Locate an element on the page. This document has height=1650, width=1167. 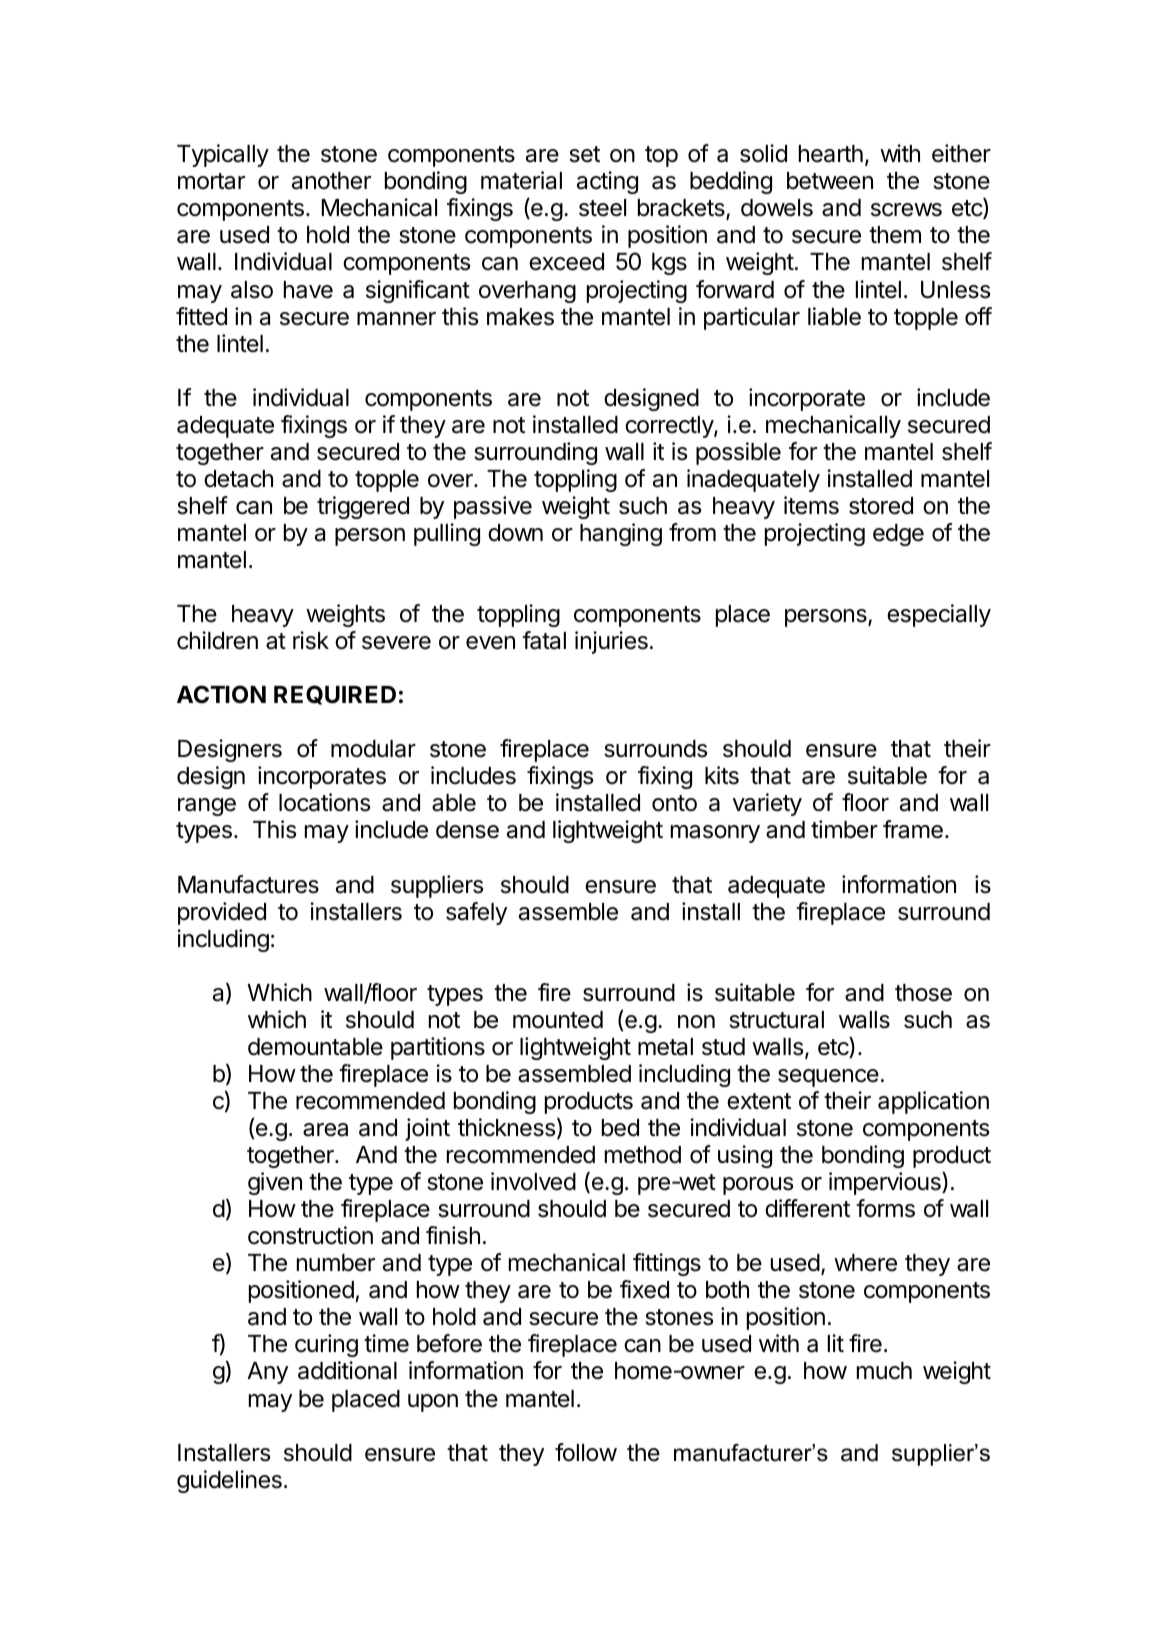
steel is located at coordinates (602, 208).
